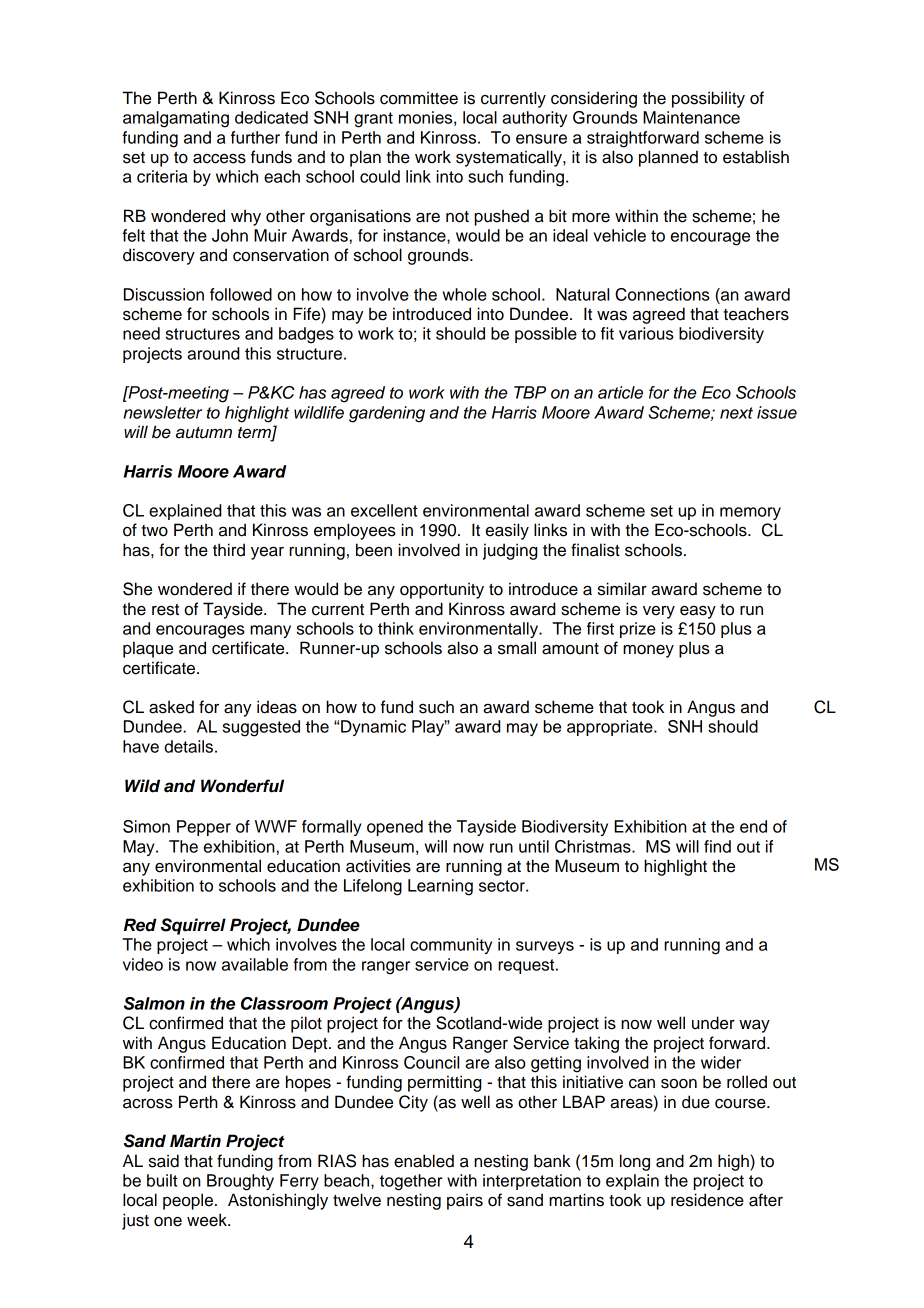  Describe the element at coordinates (419, 98) in the screenshot. I see `committee` at that location.
